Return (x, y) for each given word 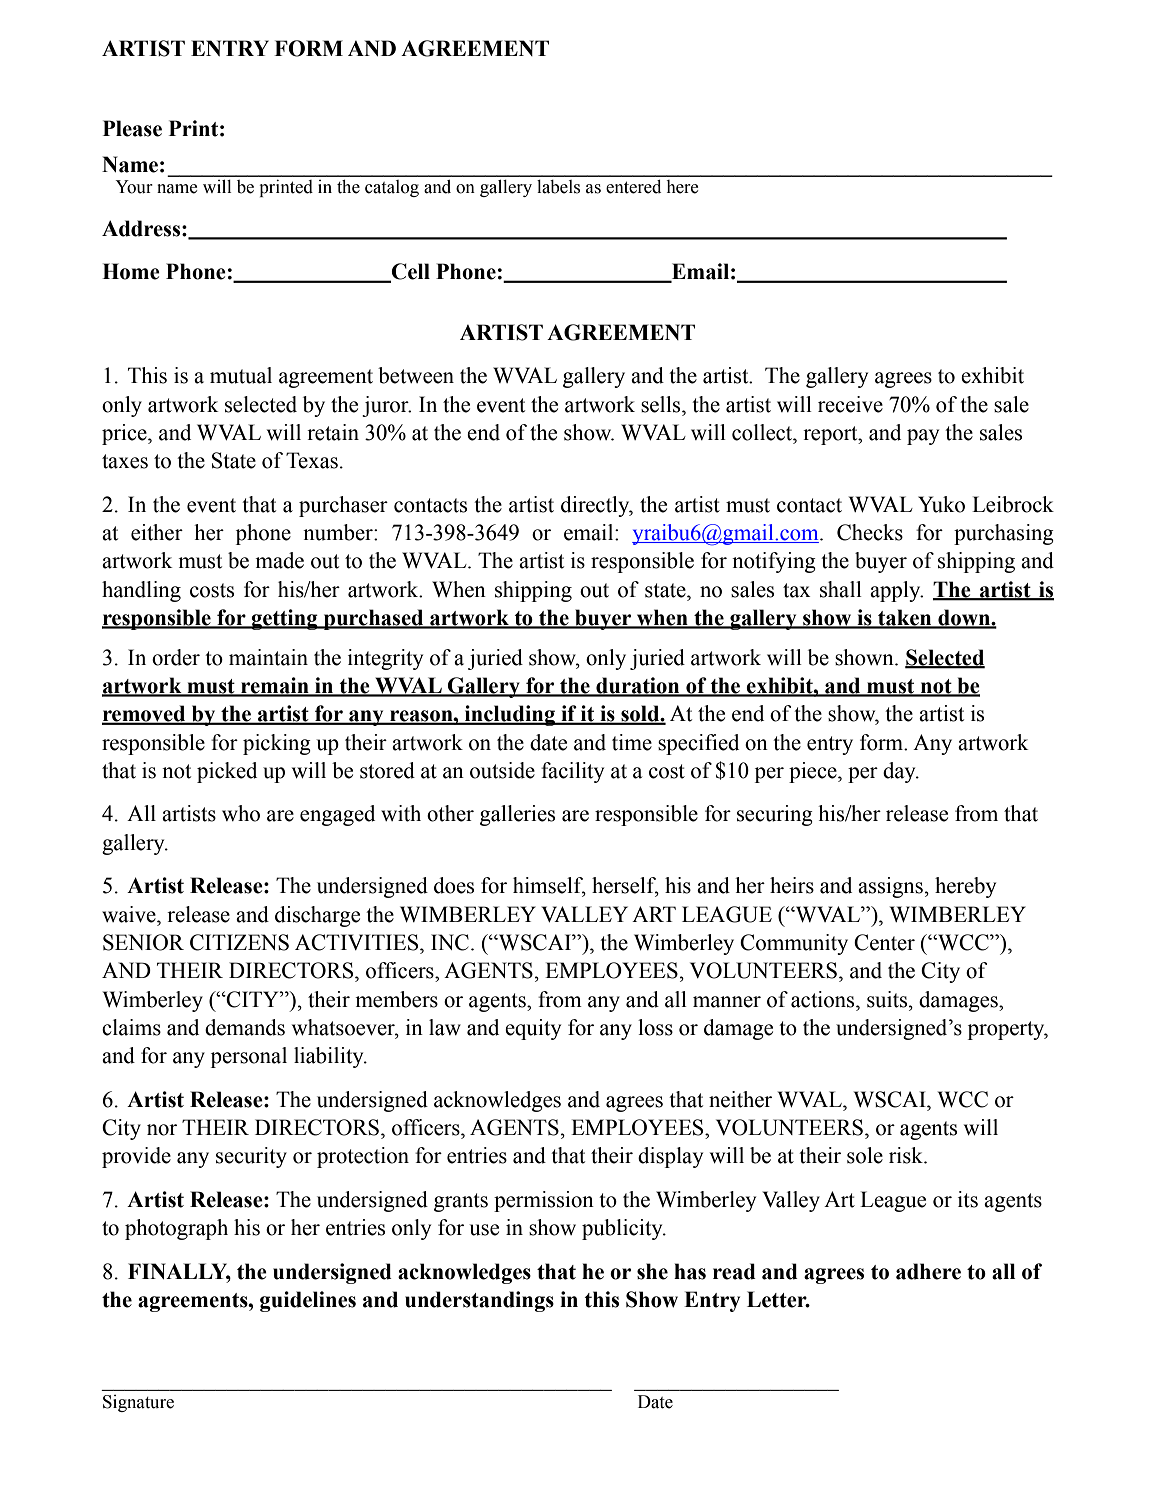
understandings (479, 1301)
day (900, 772)
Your (134, 187)
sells (662, 404)
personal (249, 1057)
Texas (312, 460)
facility (572, 772)
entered (633, 187)
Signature (138, 1403)
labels (558, 187)
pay (923, 437)
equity (533, 1029)
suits (888, 999)
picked (227, 772)
